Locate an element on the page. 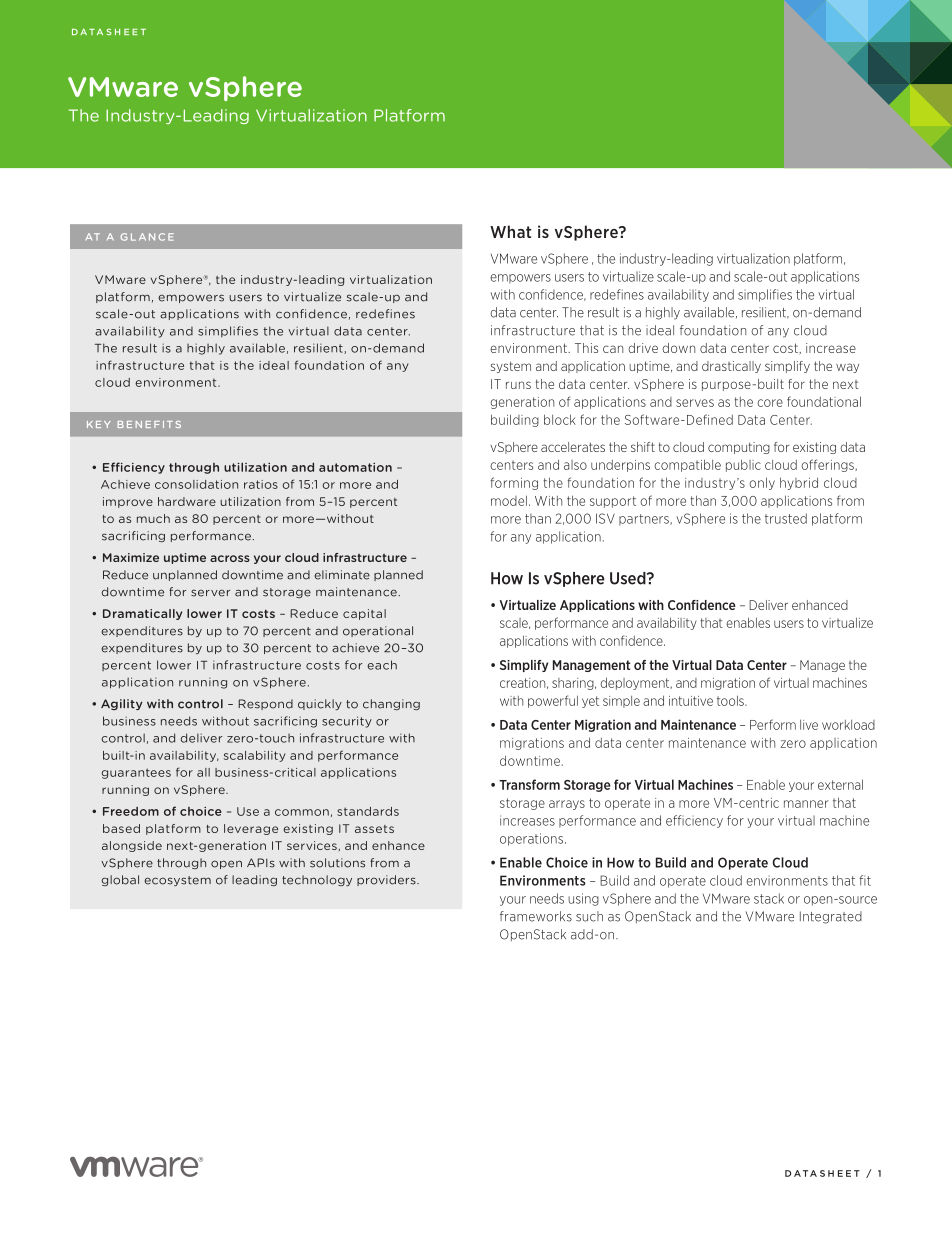 The image size is (952, 1233). global is located at coordinates (120, 880).
